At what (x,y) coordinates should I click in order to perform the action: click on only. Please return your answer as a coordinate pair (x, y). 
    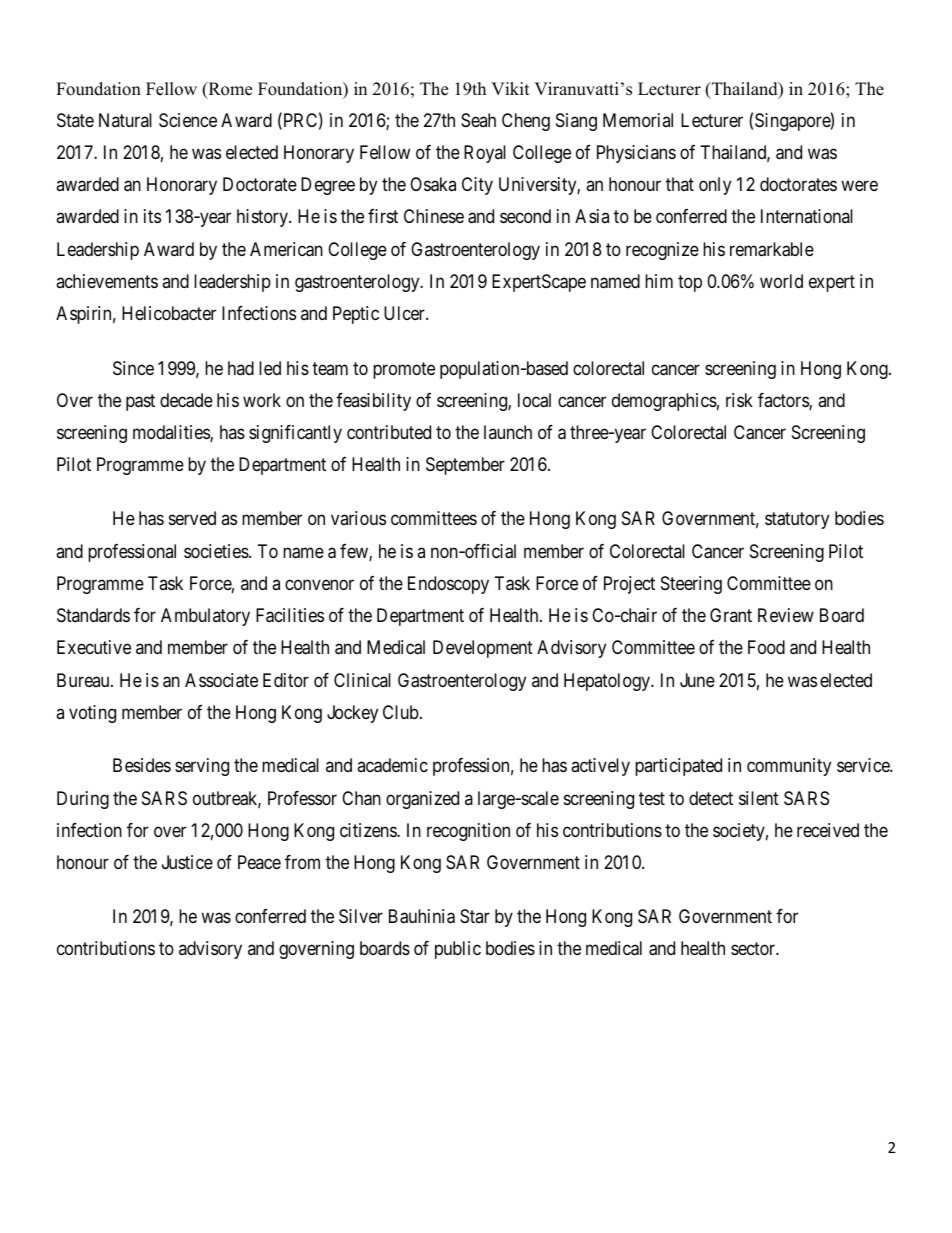
    Looking at the image, I should click on (715, 186).
